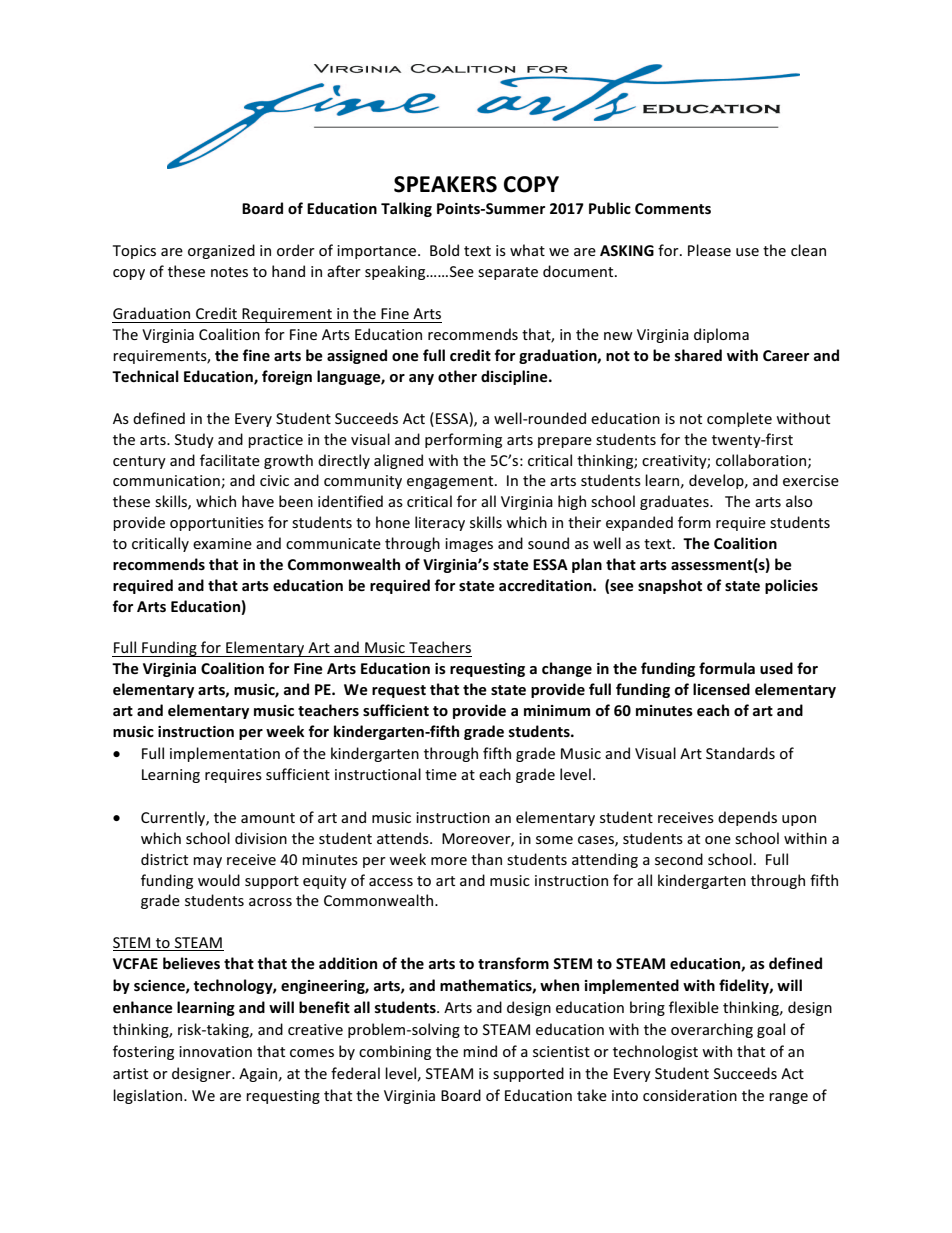  Describe the element at coordinates (445, 184) in the screenshot. I see `SPEAKERS` at that location.
